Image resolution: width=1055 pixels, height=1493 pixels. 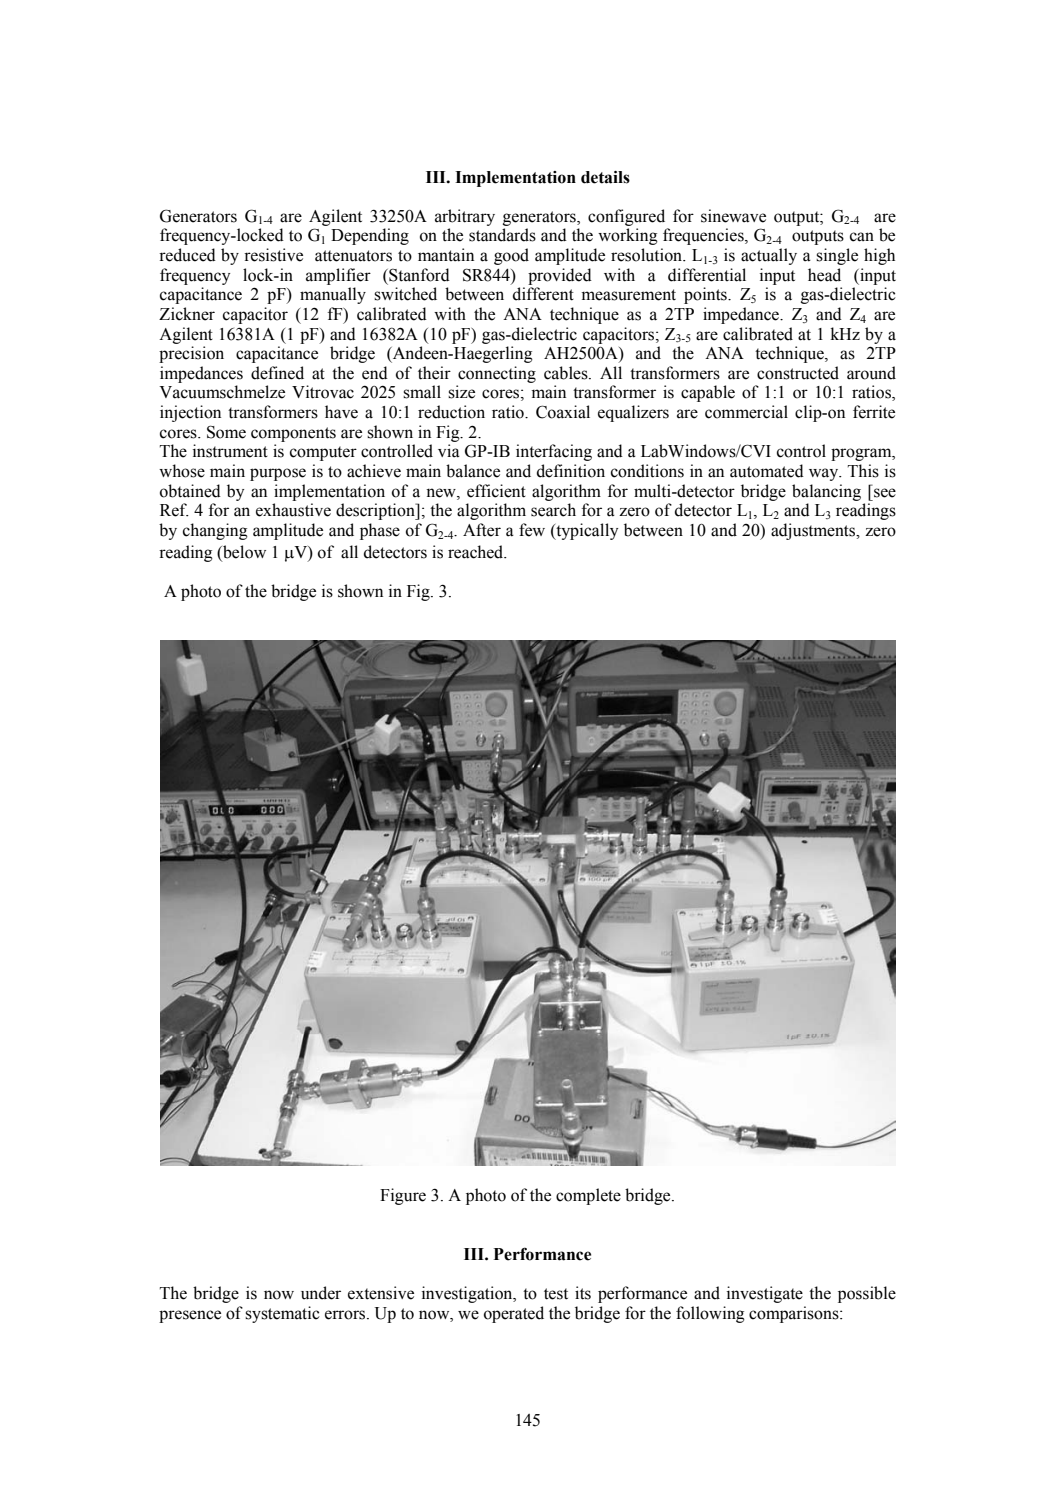 I want to click on investigate, so click(x=765, y=1294).
